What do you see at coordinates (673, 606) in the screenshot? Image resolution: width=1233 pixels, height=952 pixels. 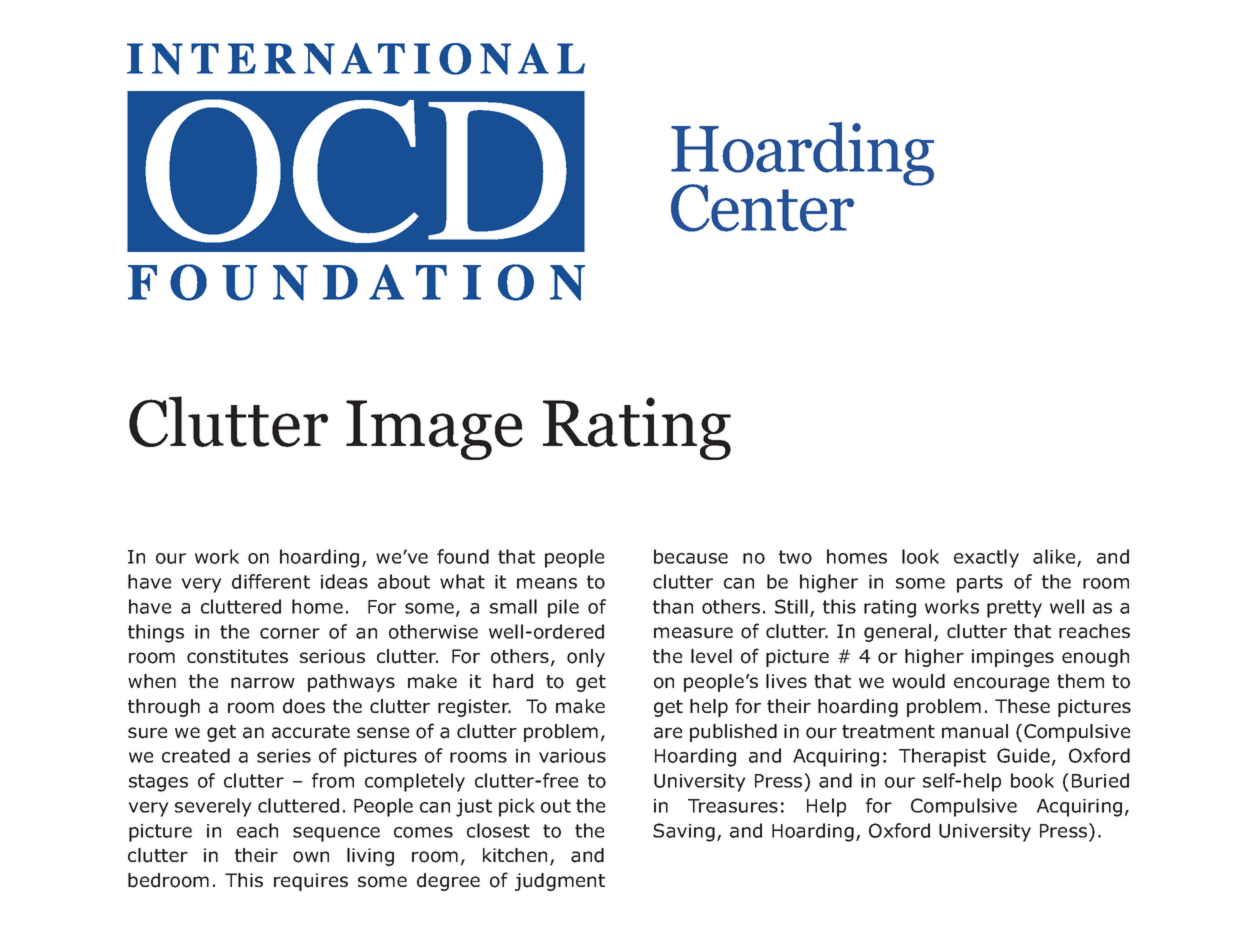 I see `than` at bounding box center [673, 606].
